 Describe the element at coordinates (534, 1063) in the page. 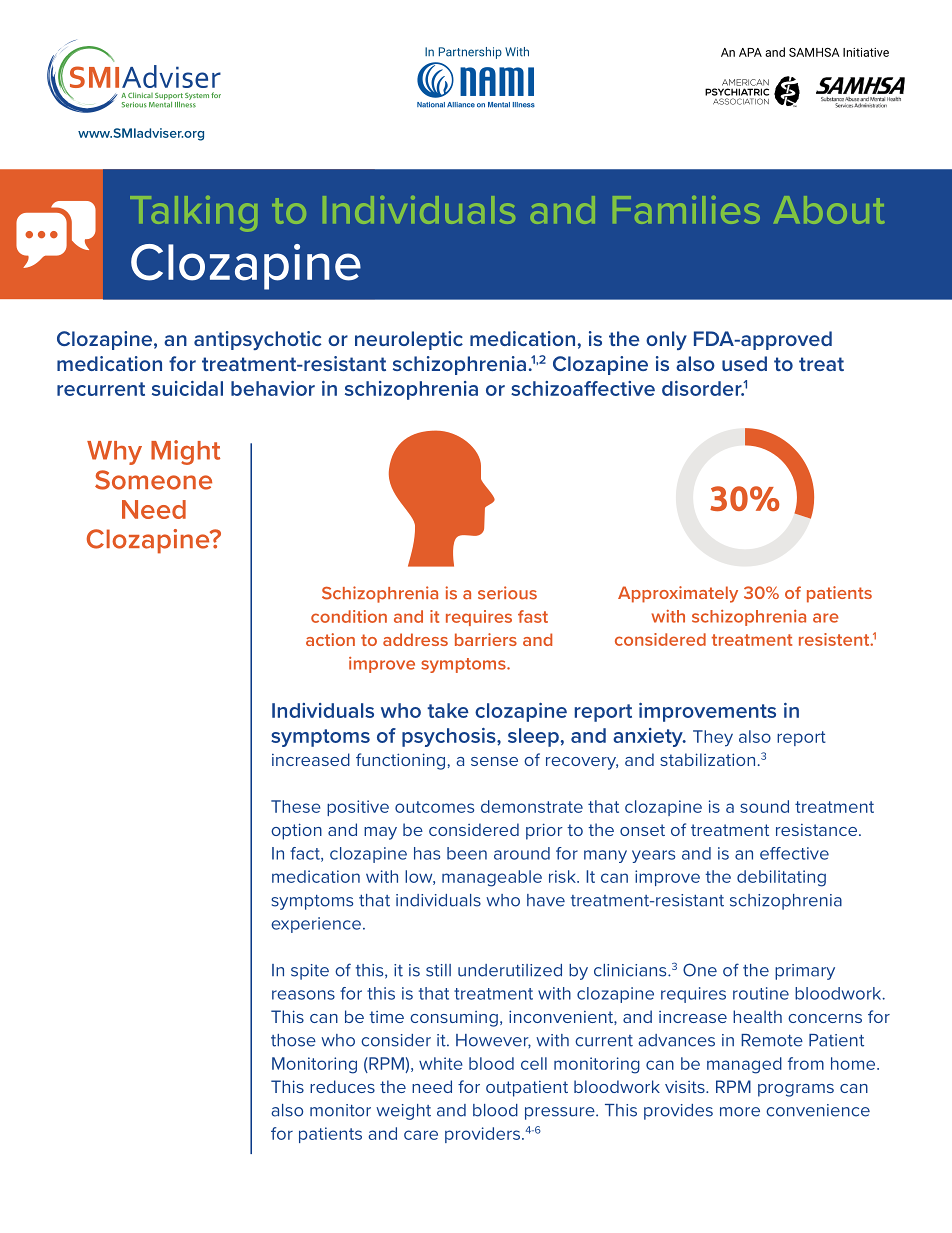

I see `cell` at that location.
